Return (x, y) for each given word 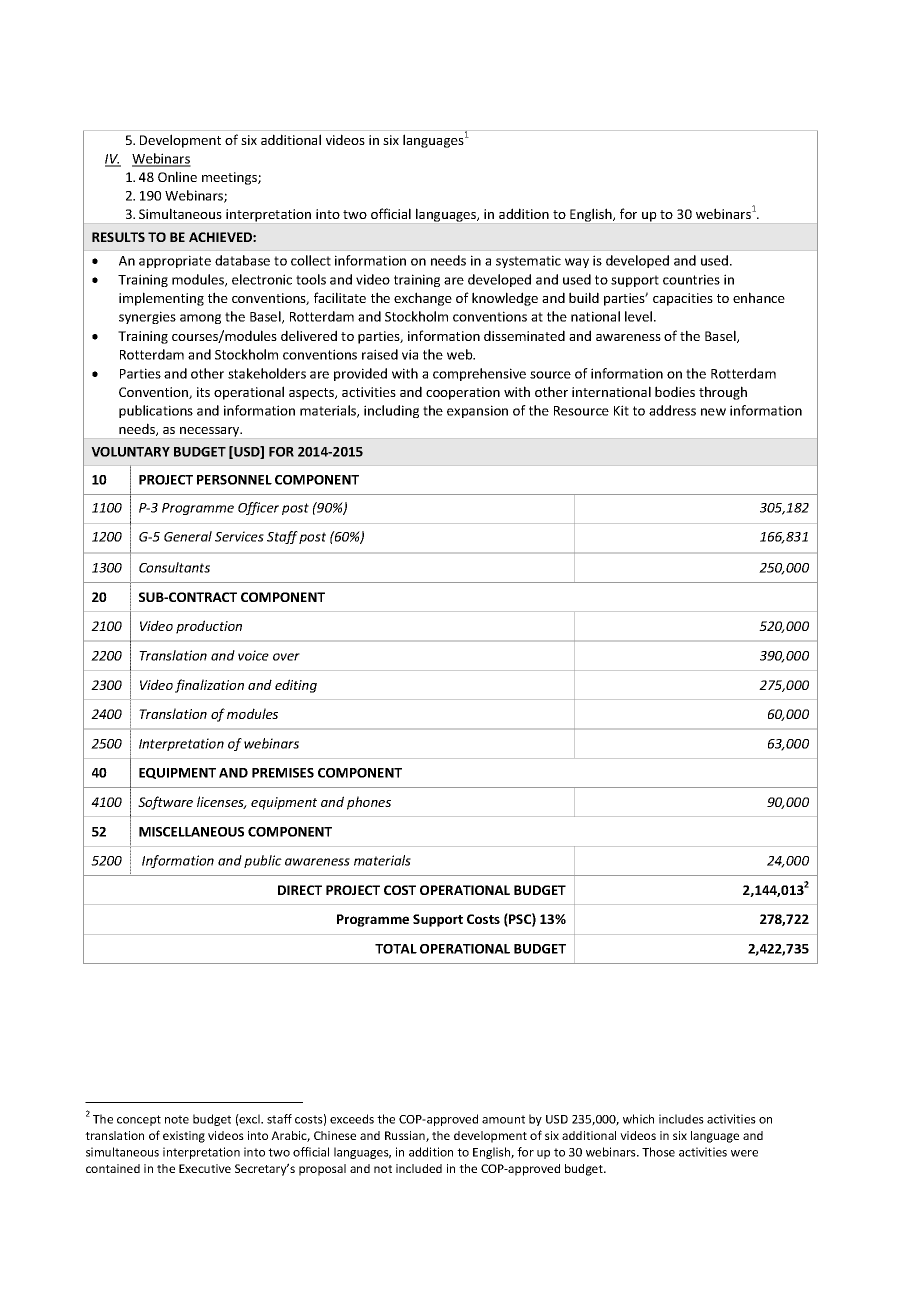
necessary (211, 432)
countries (691, 279)
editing (296, 686)
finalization (209, 686)
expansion (477, 411)
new (713, 412)
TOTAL (396, 949)
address (672, 410)
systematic (528, 261)
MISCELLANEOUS (191, 832)
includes (681, 1119)
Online (177, 176)
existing (184, 1137)
